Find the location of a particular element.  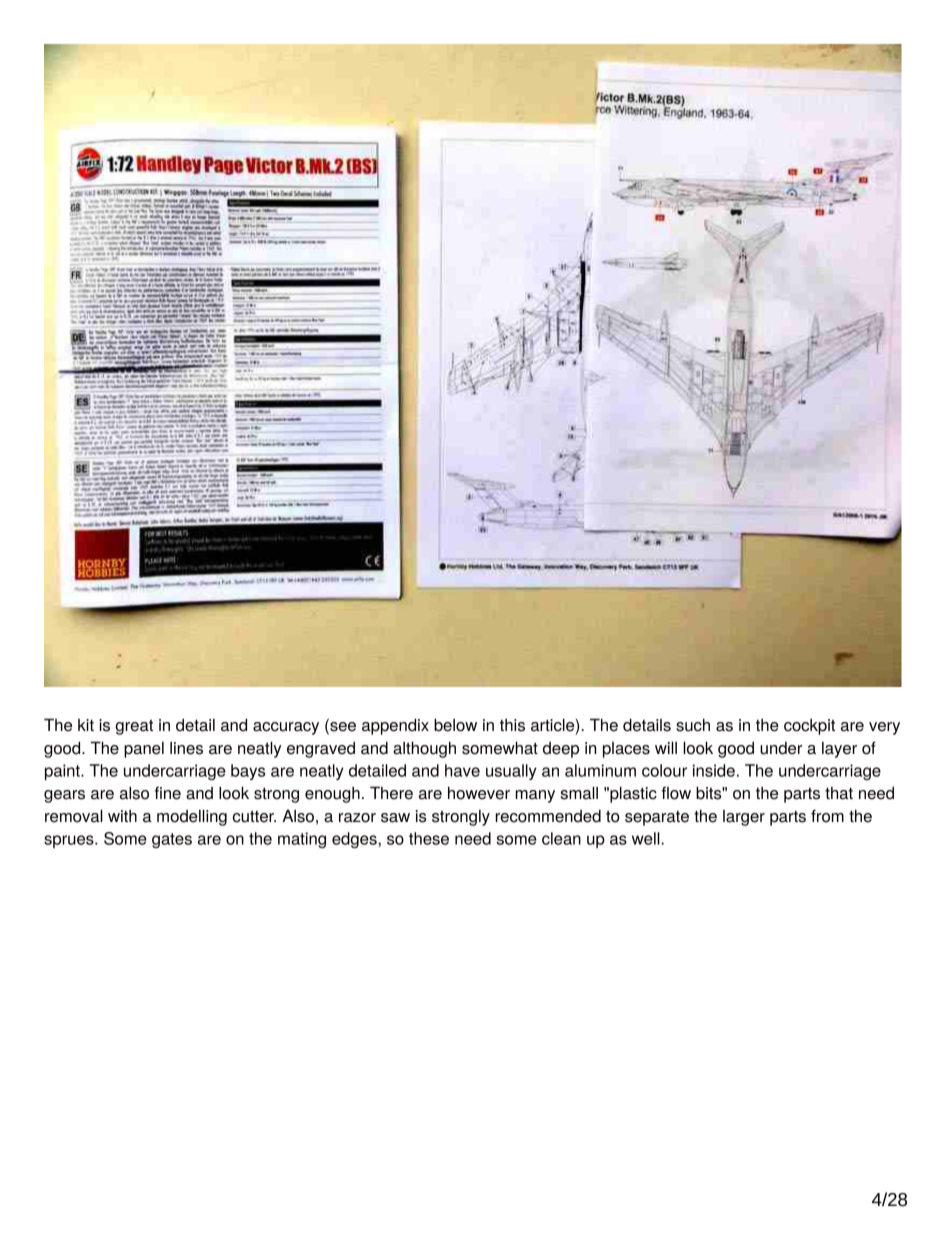

from is located at coordinates (827, 816).
